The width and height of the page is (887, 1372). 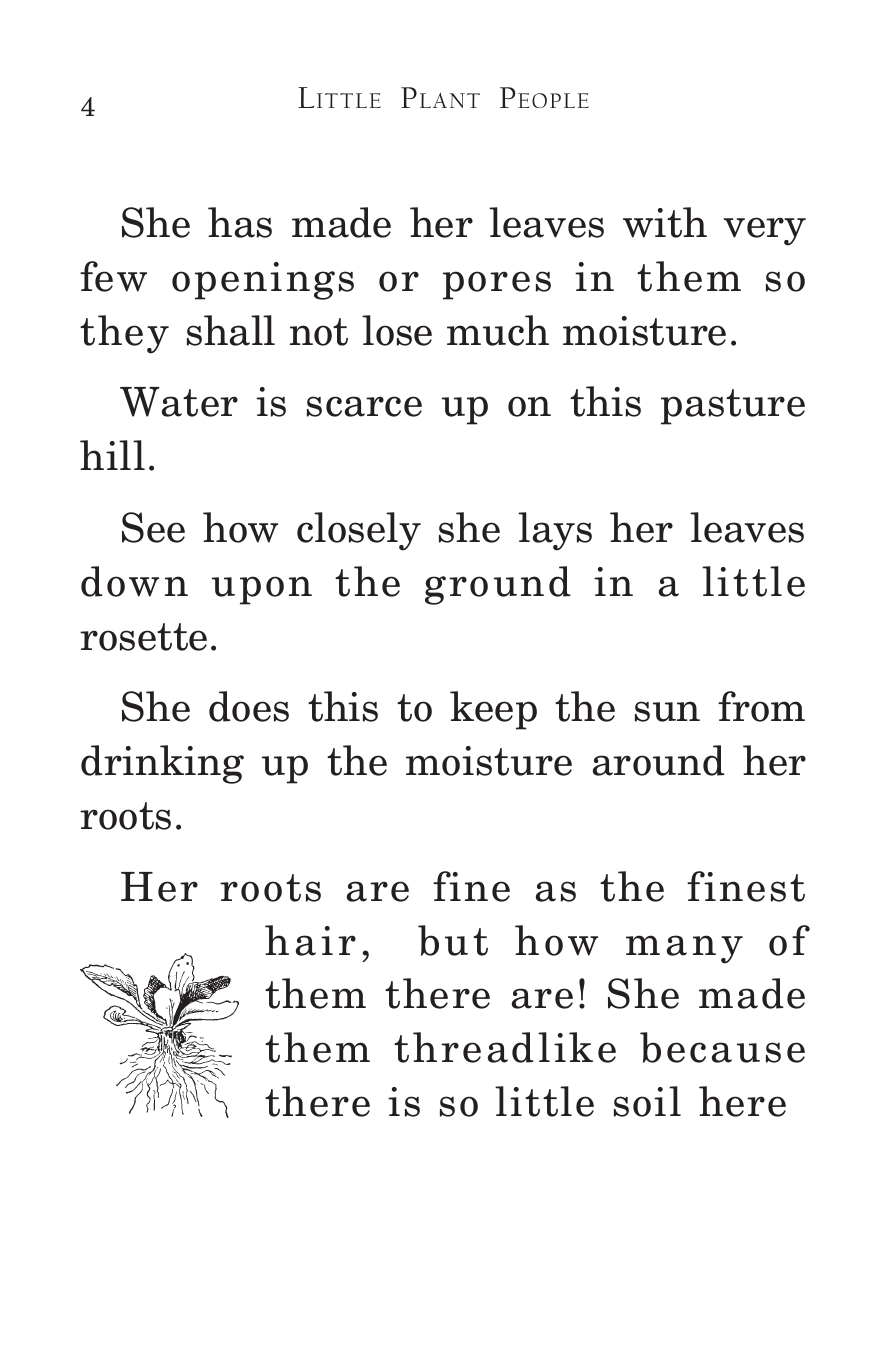 What do you see at coordinates (143, 637) in the page?
I see `rosette` at bounding box center [143, 637].
